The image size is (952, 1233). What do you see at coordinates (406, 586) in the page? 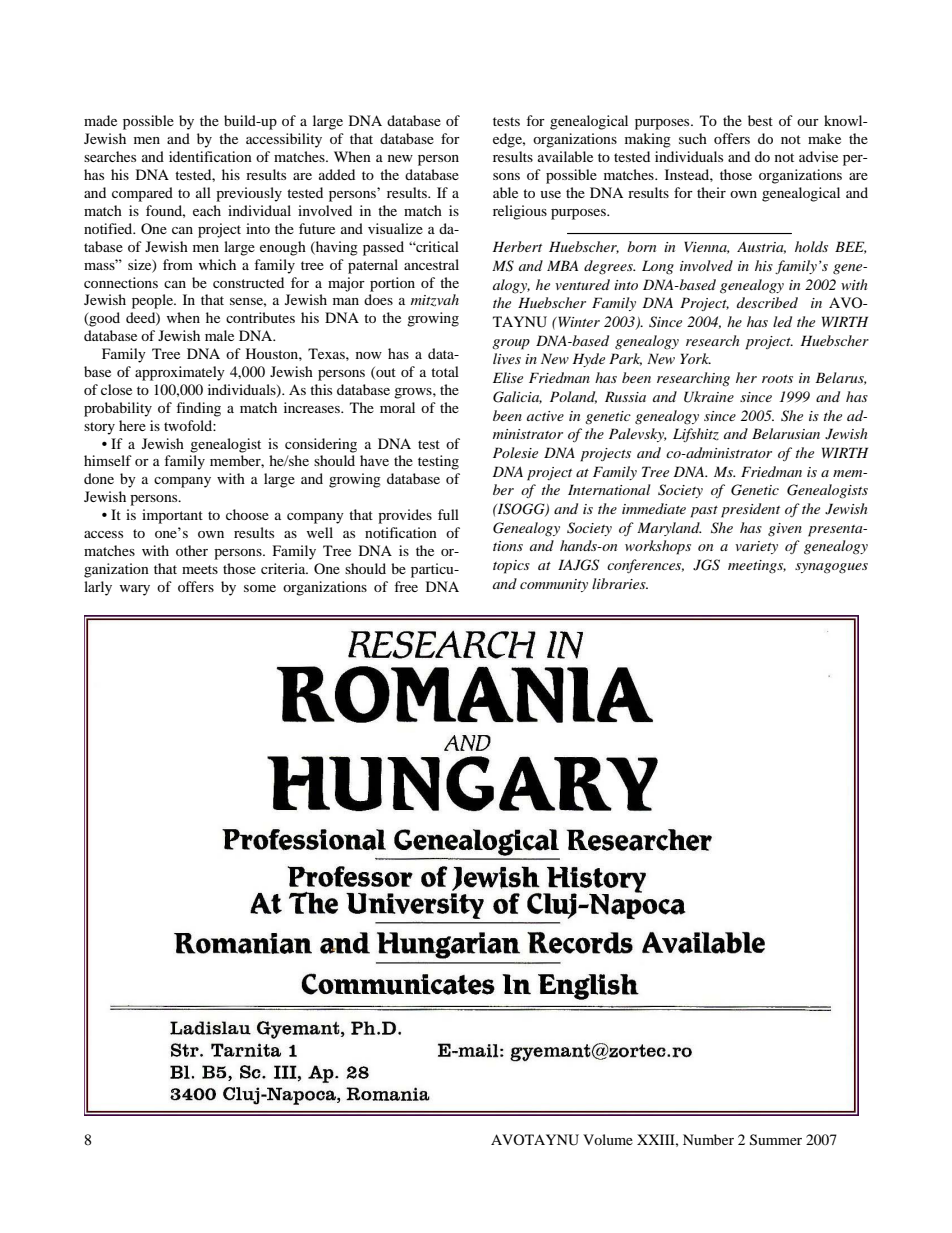
I see `free` at bounding box center [406, 586].
